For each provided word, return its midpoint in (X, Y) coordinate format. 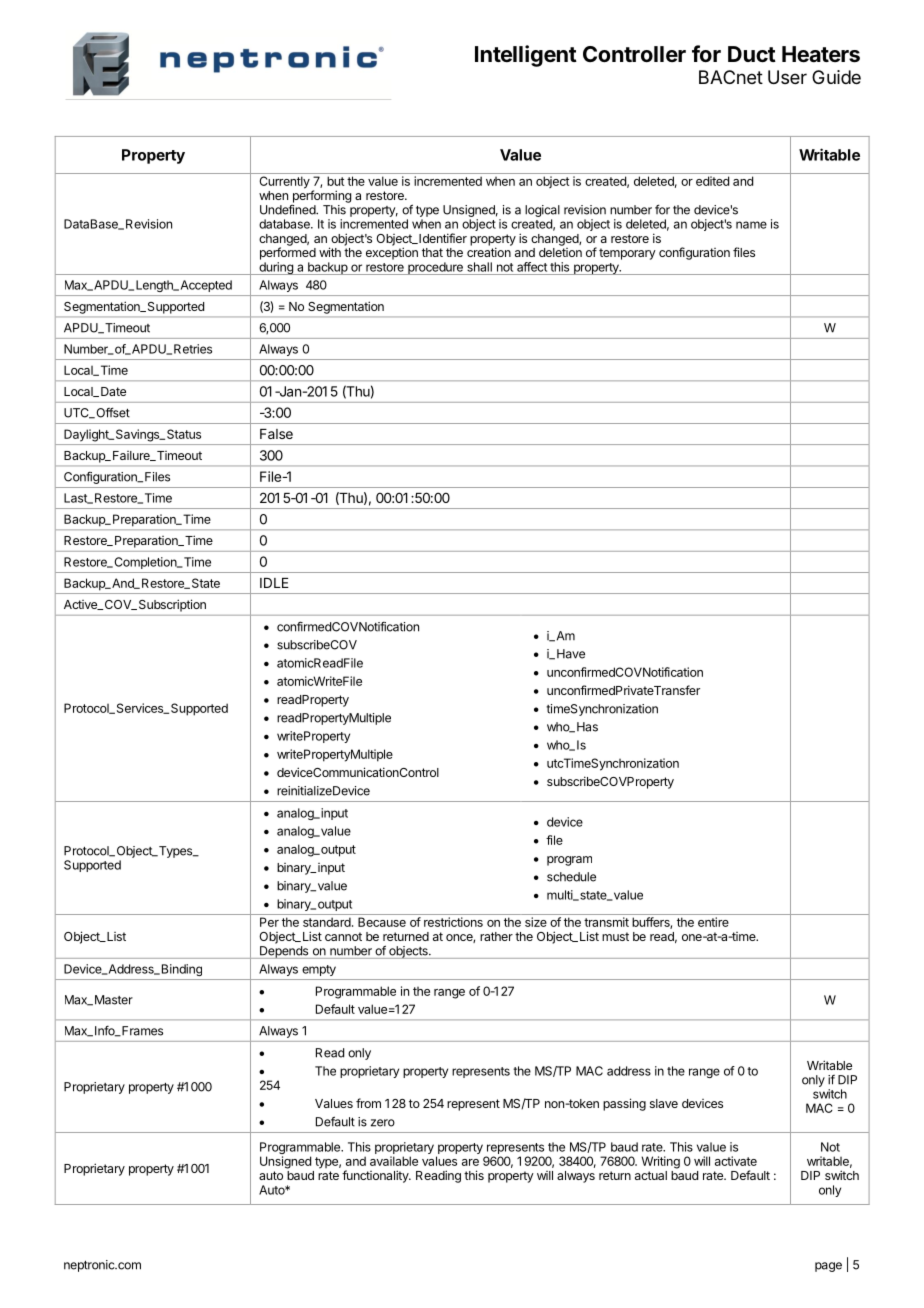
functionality (376, 1176)
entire (713, 922)
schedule (571, 877)
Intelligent (526, 56)
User (787, 77)
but (335, 181)
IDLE (274, 583)
